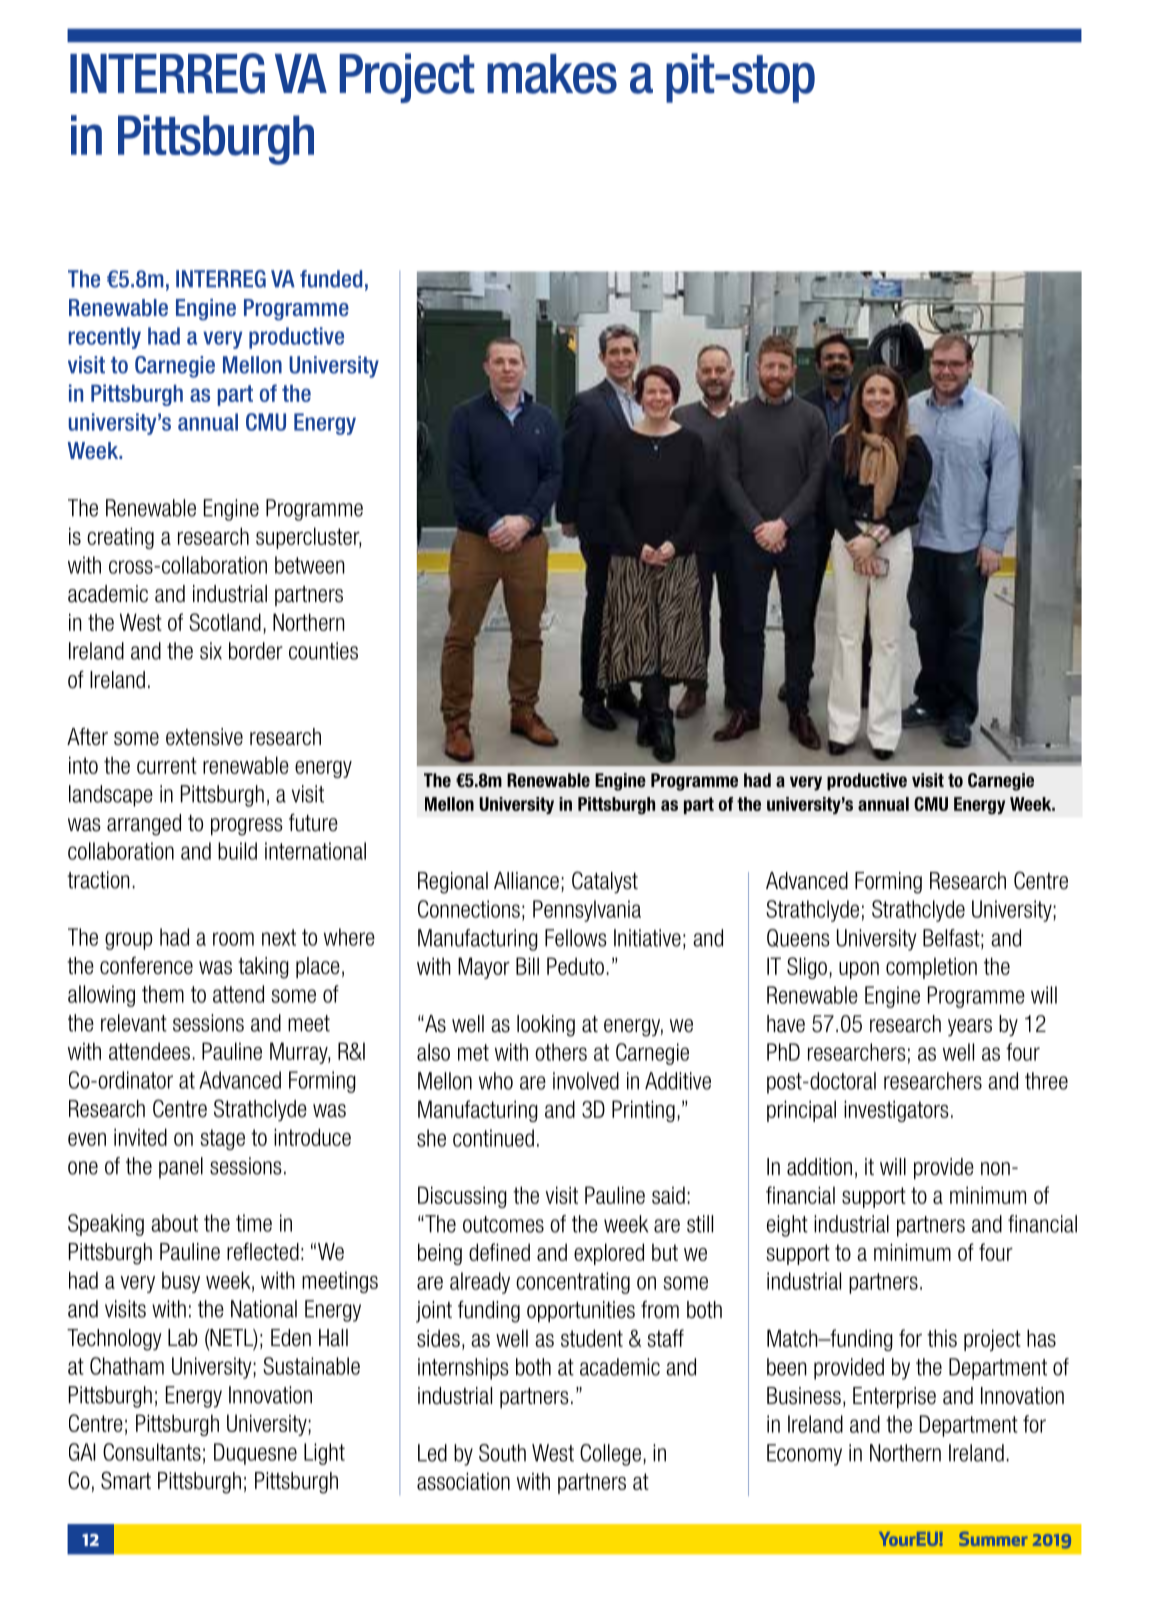 The height and width of the document is (1622, 1149). What do you see at coordinates (493, 1138) in the document?
I see `continued` at bounding box center [493, 1138].
